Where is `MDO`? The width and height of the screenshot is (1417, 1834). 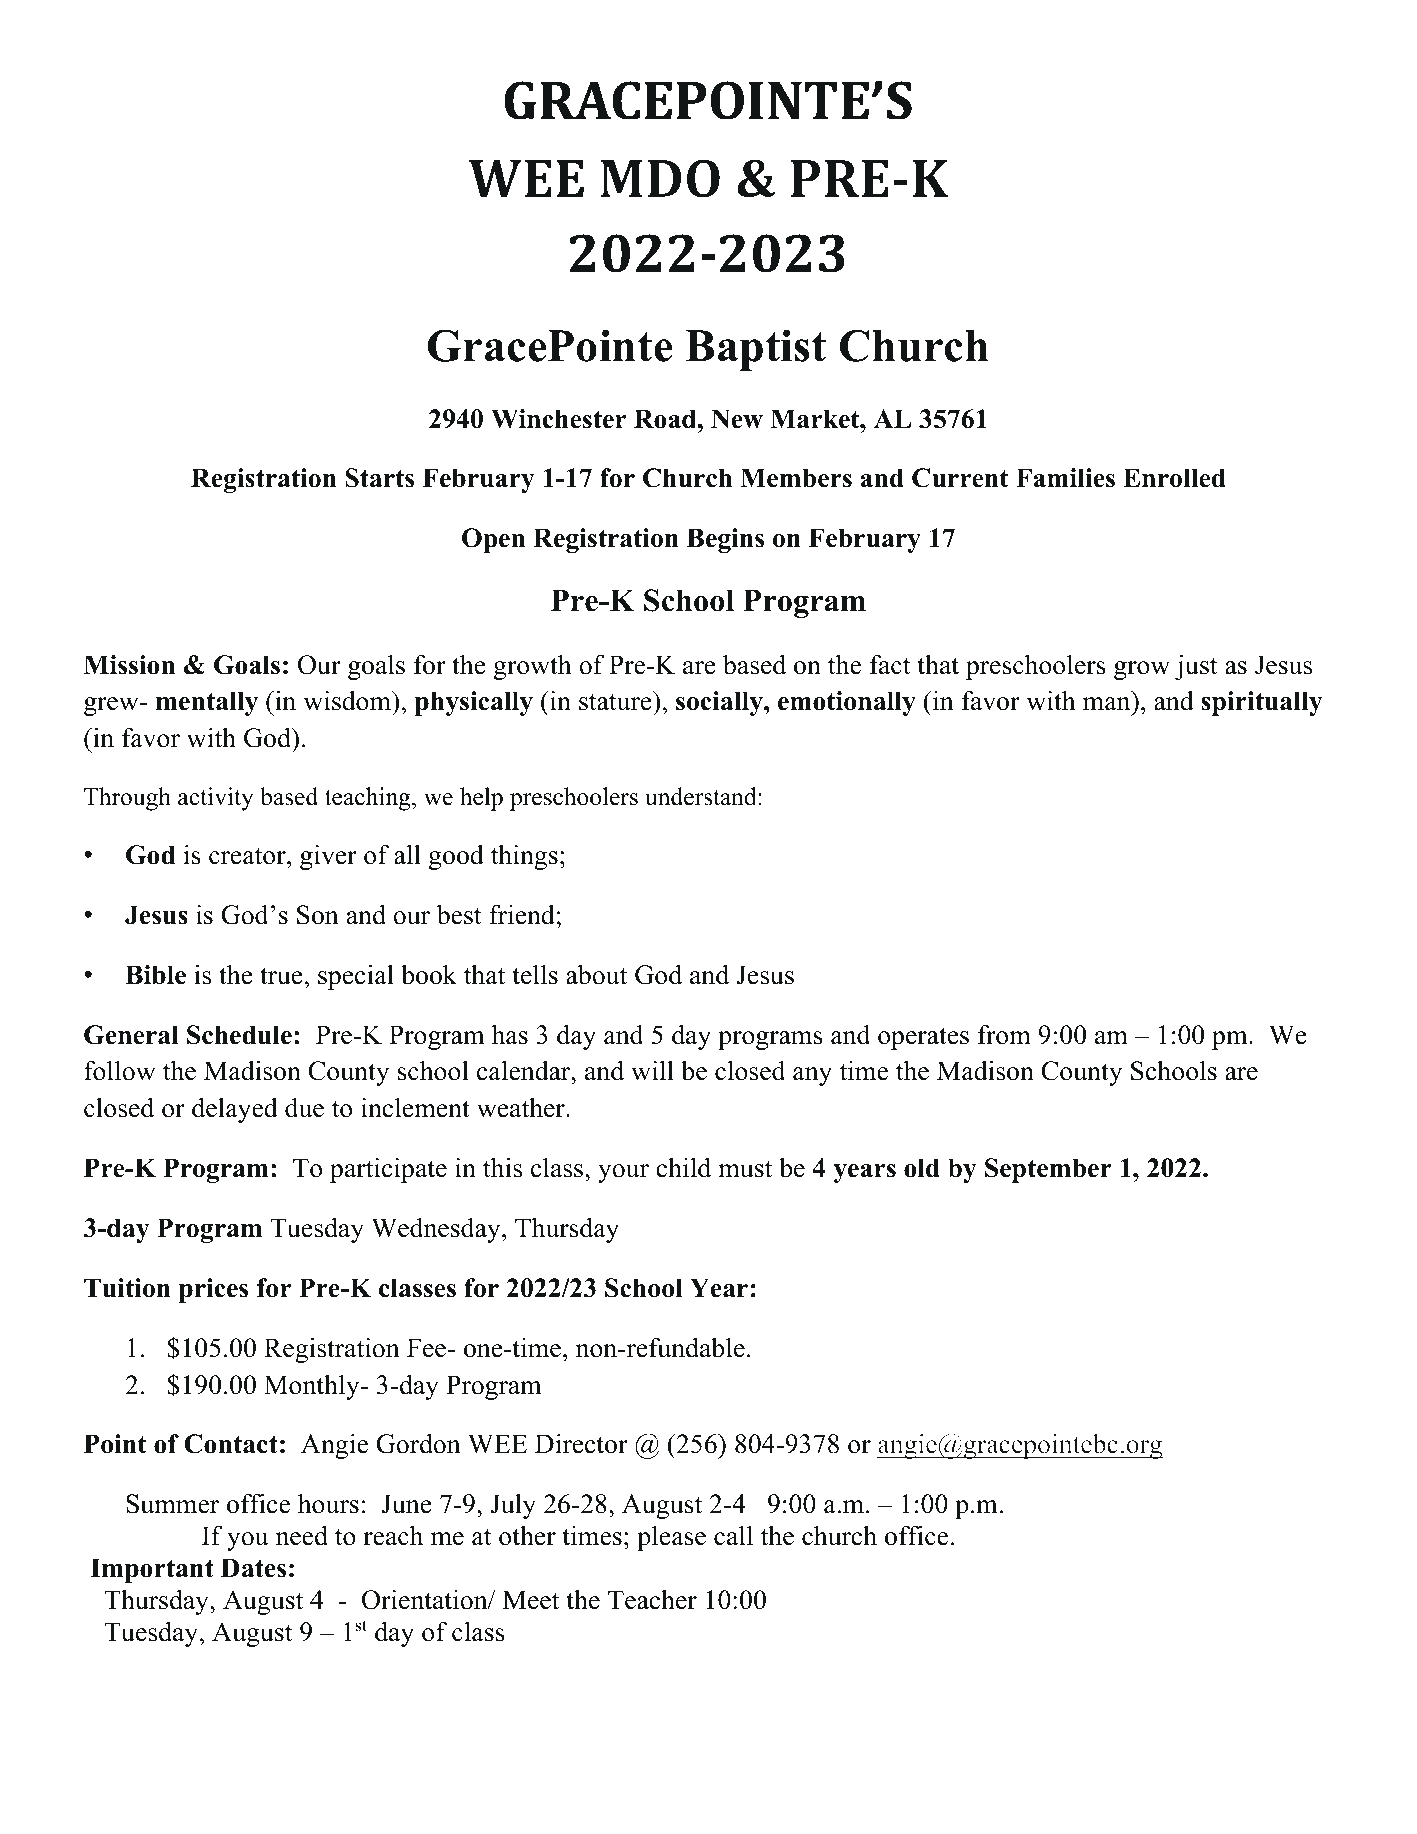
MDO is located at coordinates (660, 178).
